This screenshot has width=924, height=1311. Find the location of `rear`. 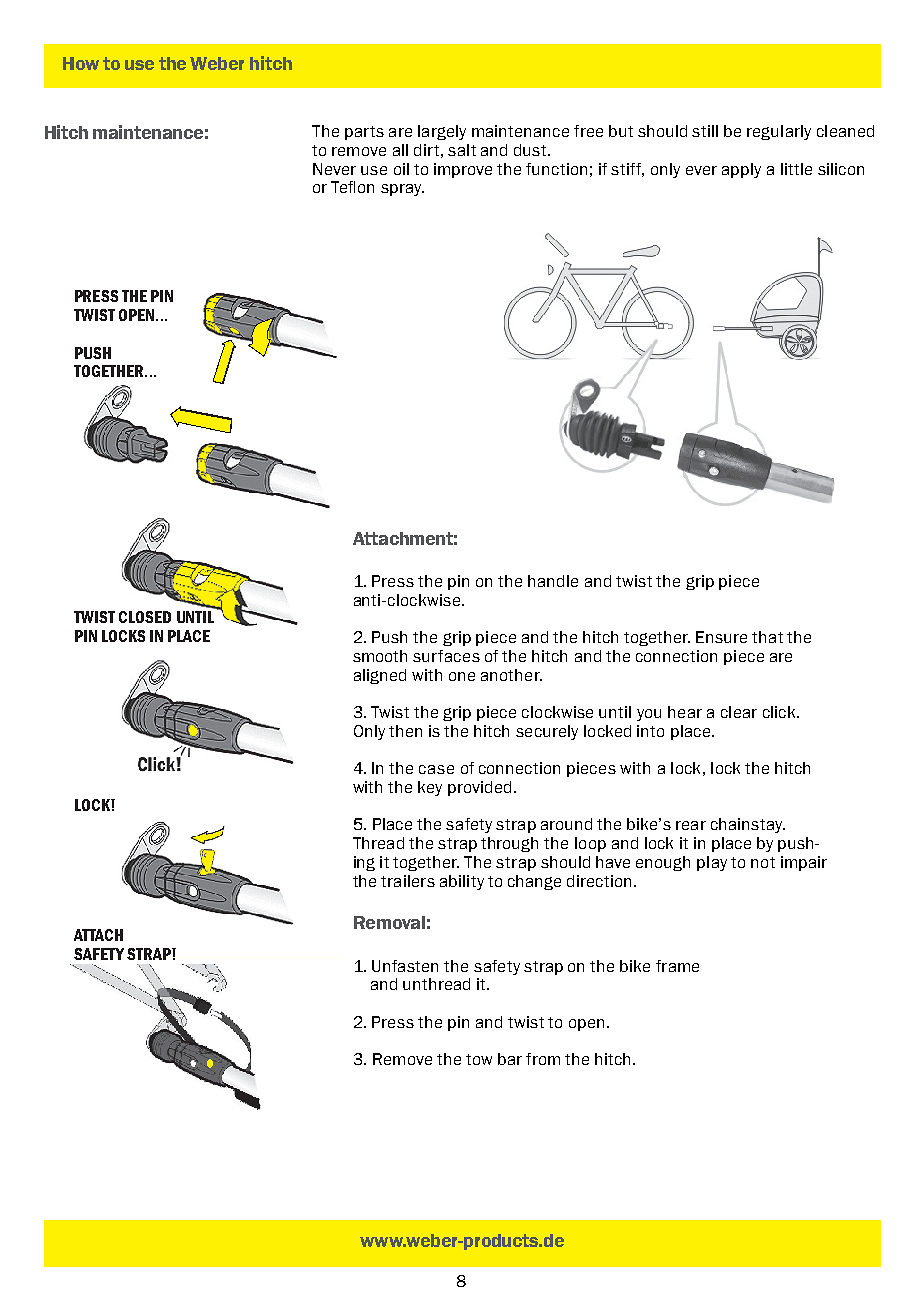

rear is located at coordinates (691, 825).
